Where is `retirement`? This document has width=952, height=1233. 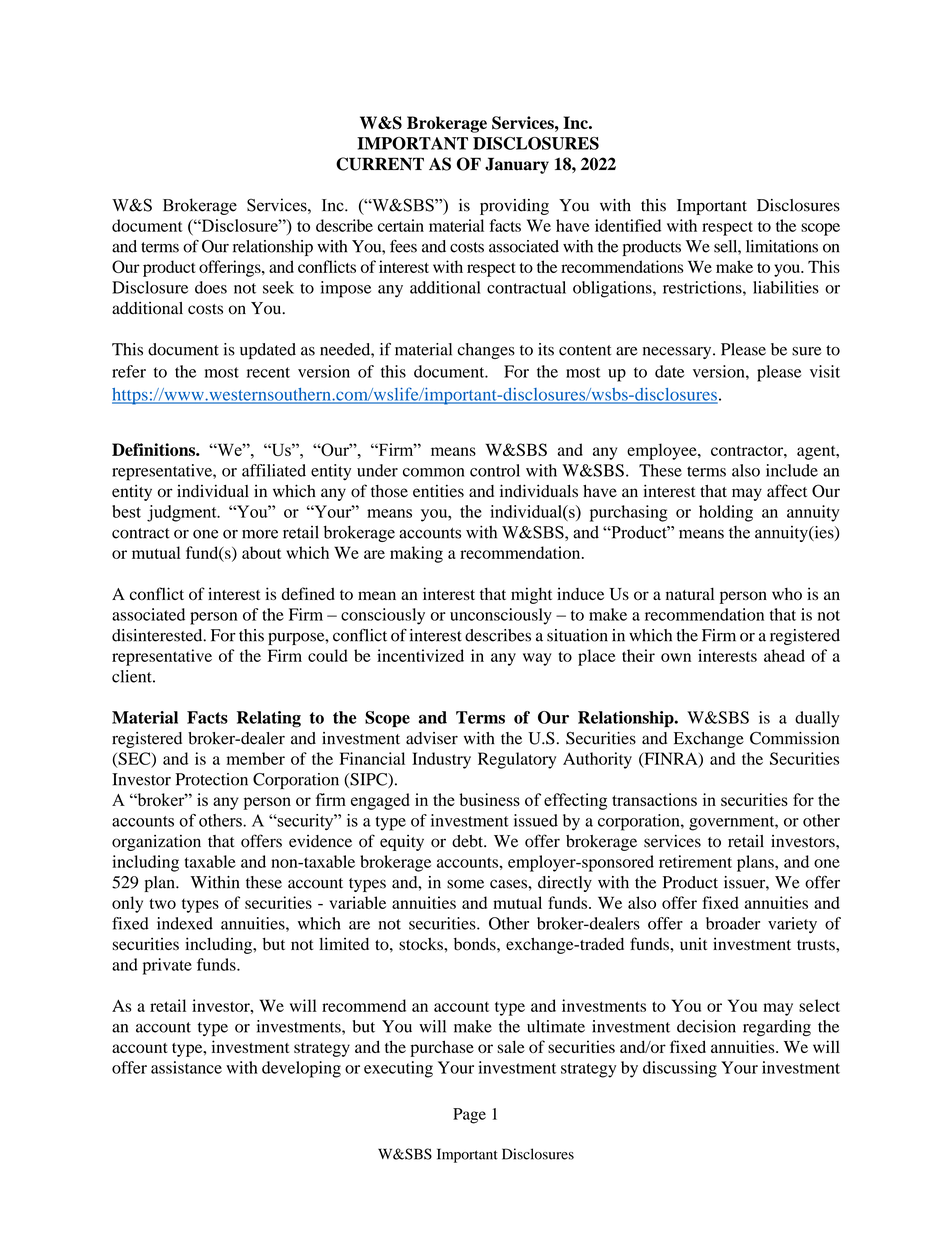 retirement is located at coordinates (695, 861).
